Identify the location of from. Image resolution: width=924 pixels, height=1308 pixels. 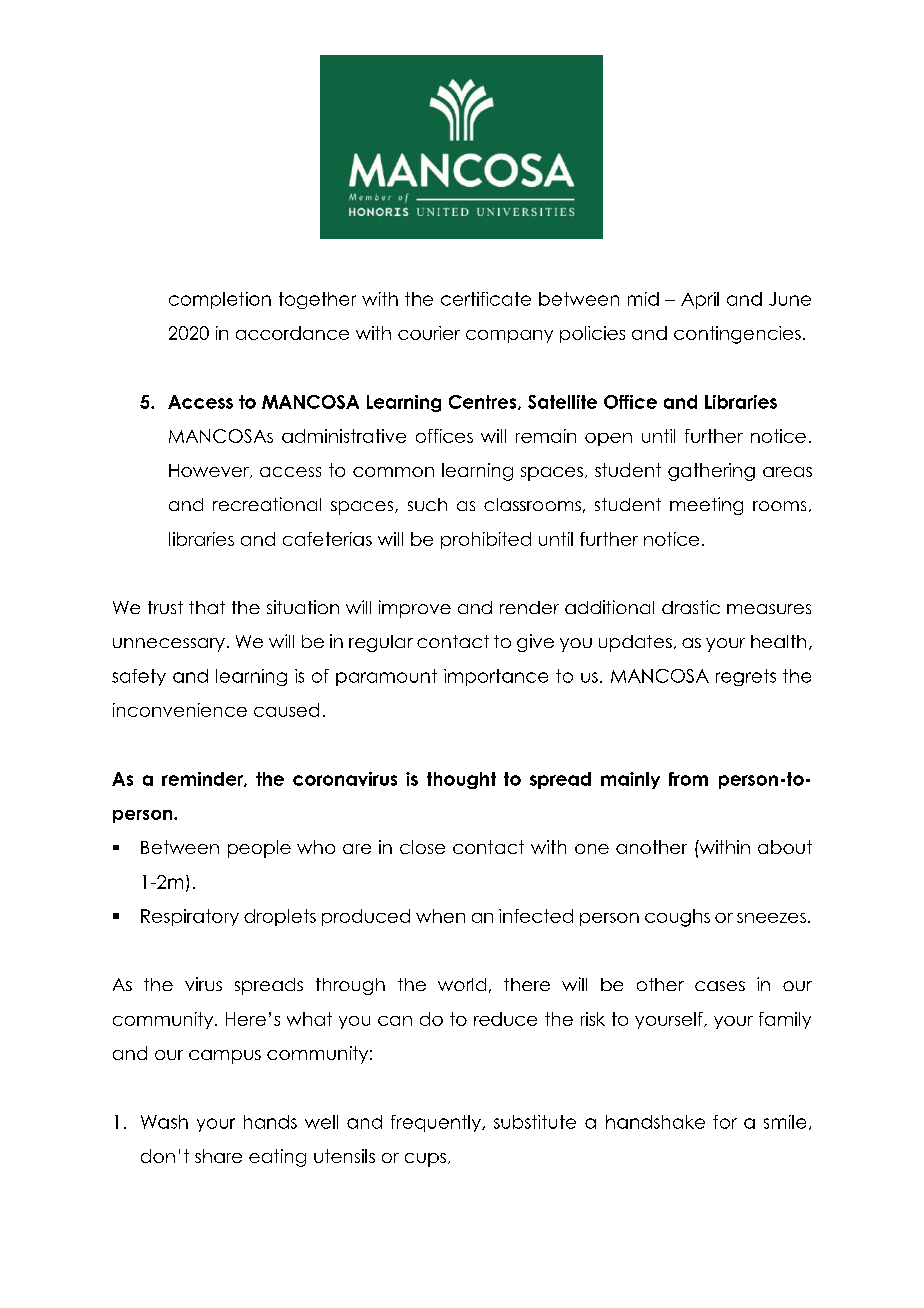
(688, 779).
